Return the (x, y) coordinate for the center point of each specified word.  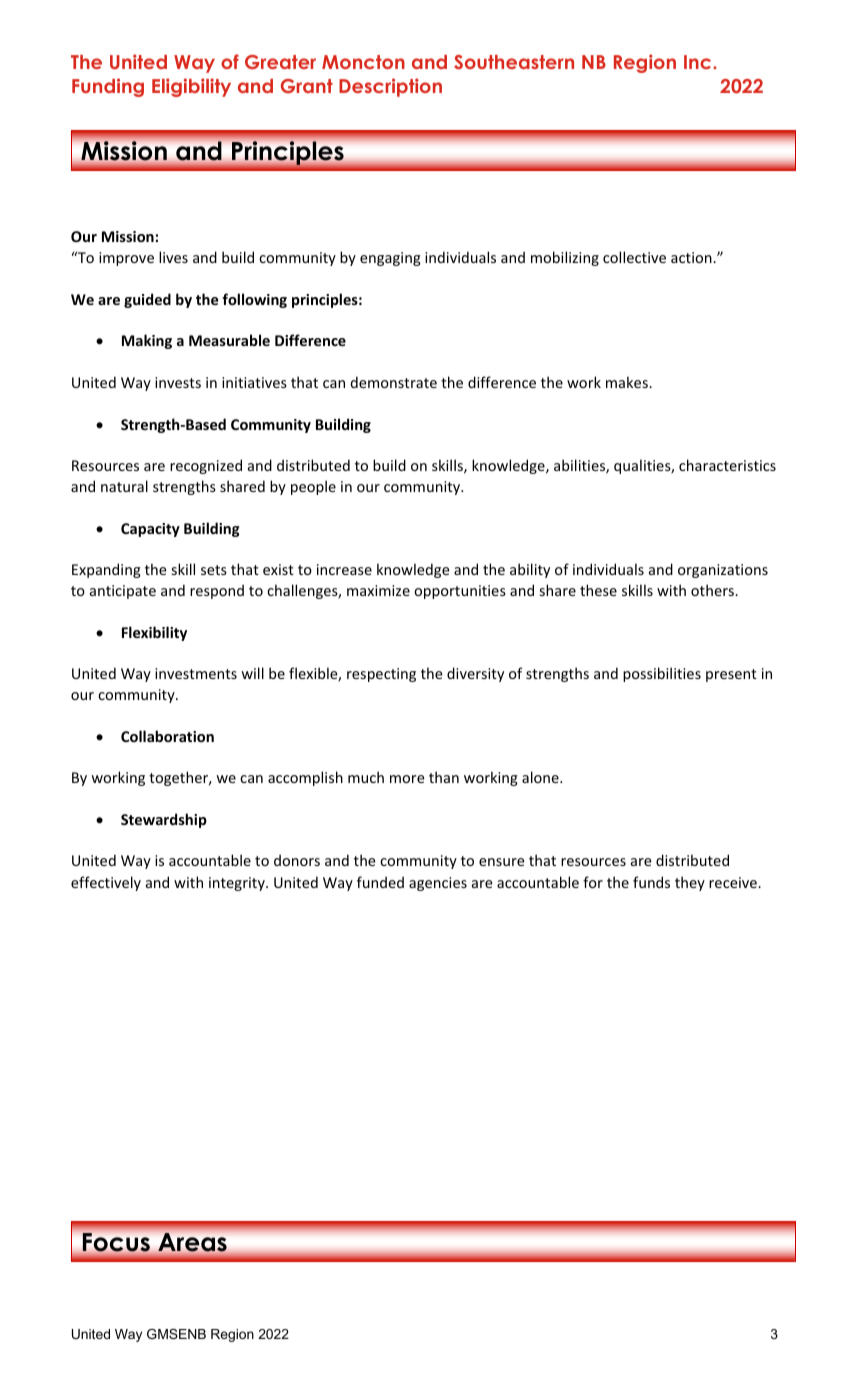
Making (147, 341)
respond (217, 591)
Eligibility (191, 87)
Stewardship (164, 820)
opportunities (460, 592)
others (713, 590)
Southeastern (514, 62)
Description (390, 87)
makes (628, 382)
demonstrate (394, 382)
